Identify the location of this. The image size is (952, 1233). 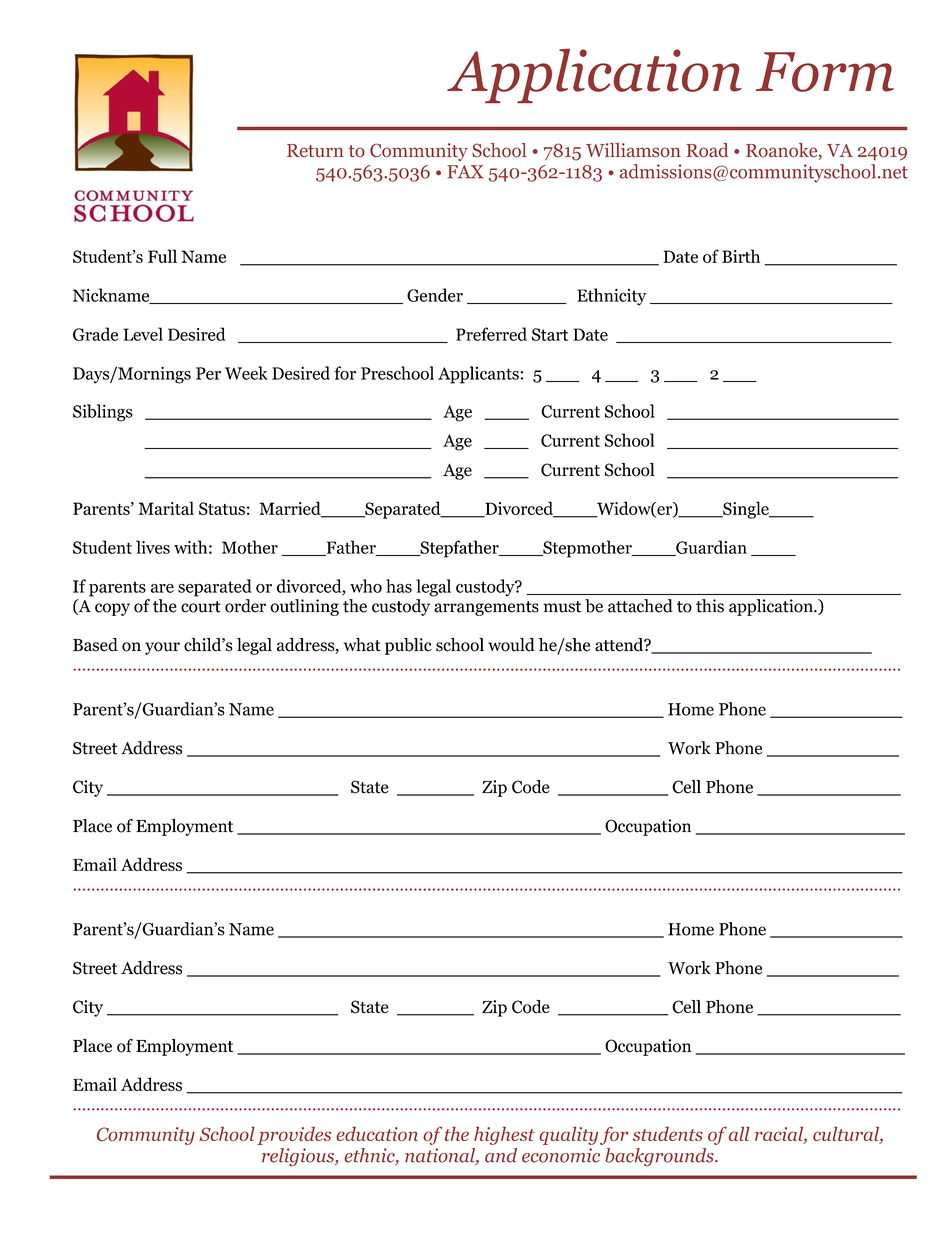
(710, 606).
